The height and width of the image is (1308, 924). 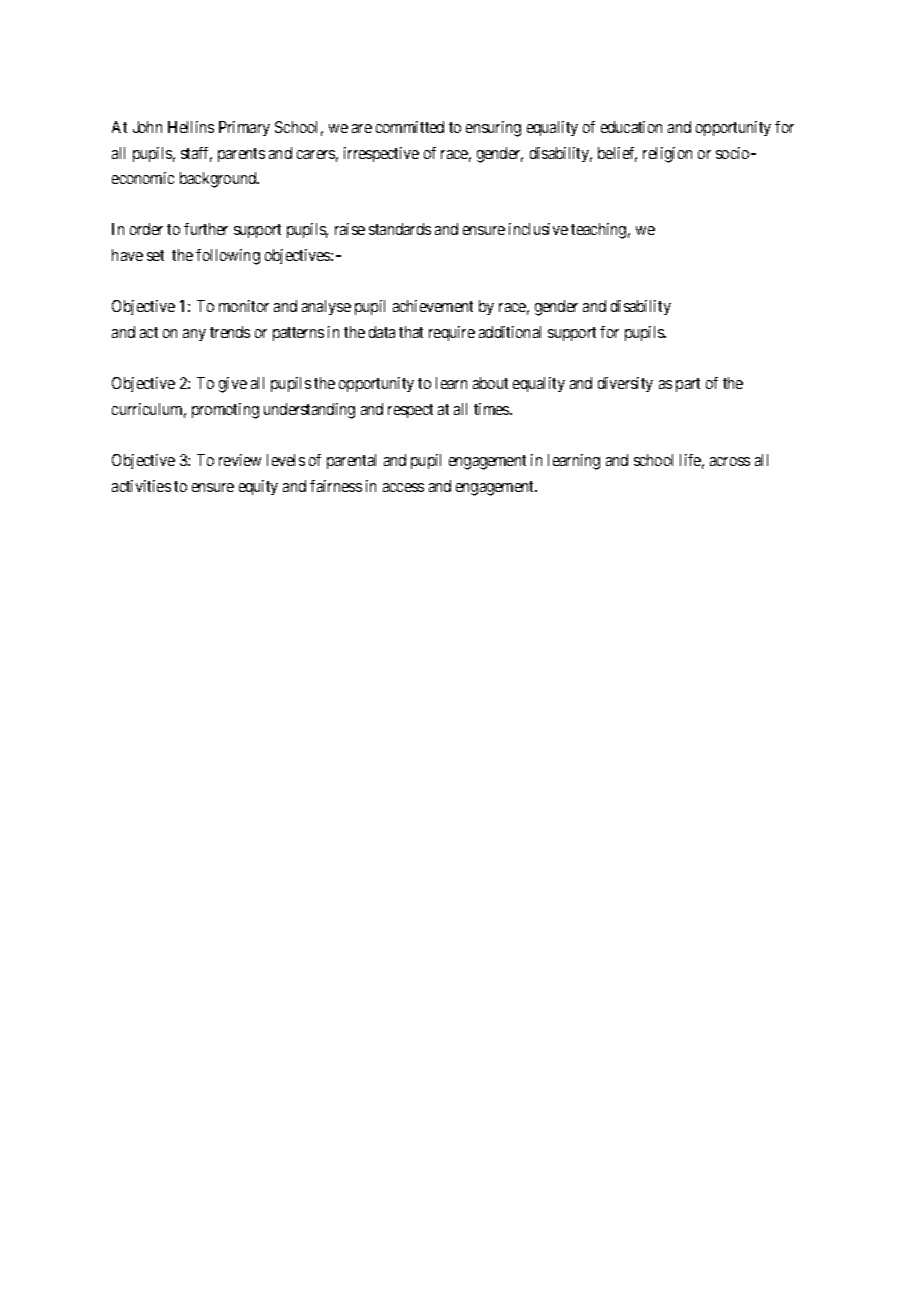 What do you see at coordinates (244, 306) in the image?
I see `monitor` at bounding box center [244, 306].
